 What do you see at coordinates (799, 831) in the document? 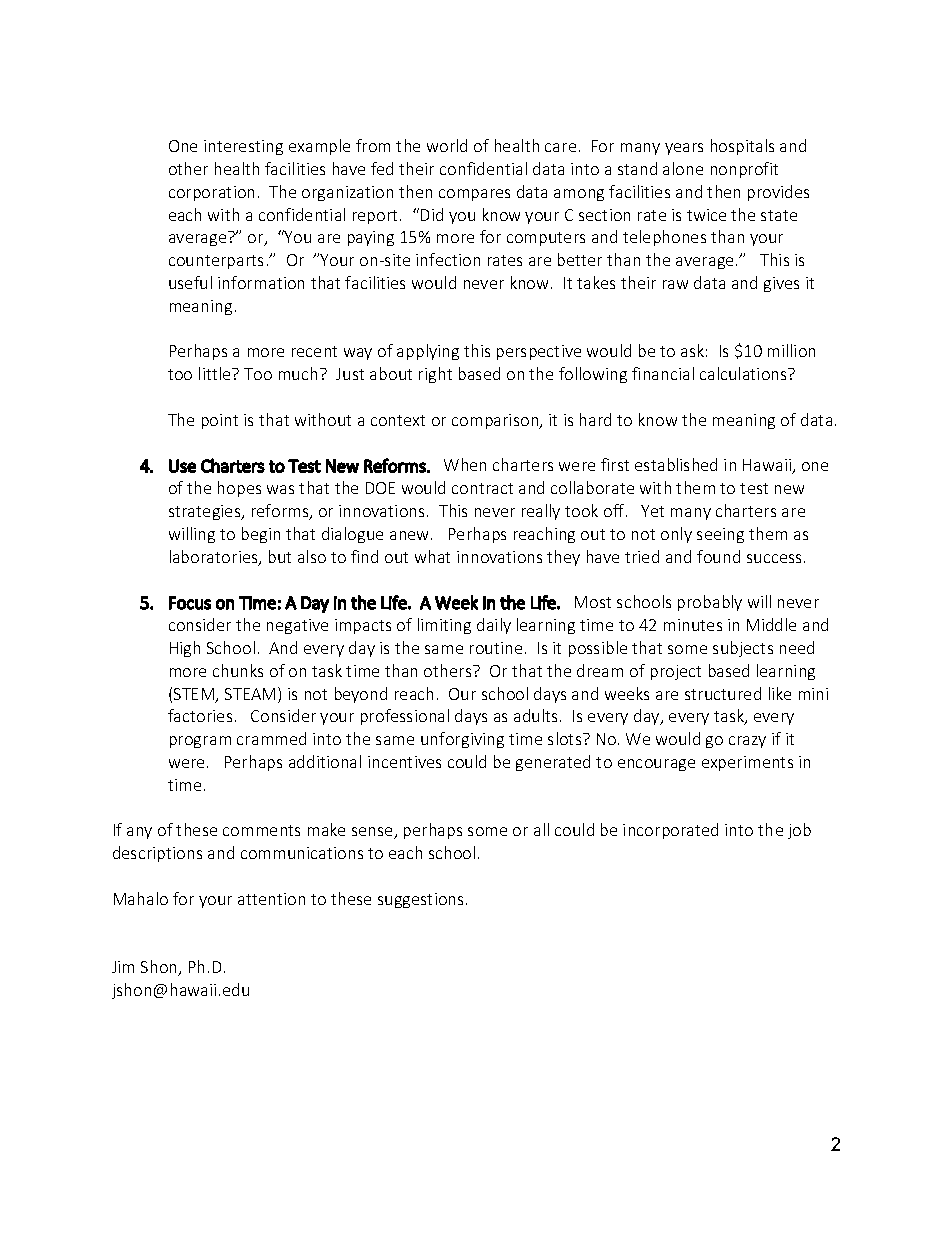
I see `job` at bounding box center [799, 831].
